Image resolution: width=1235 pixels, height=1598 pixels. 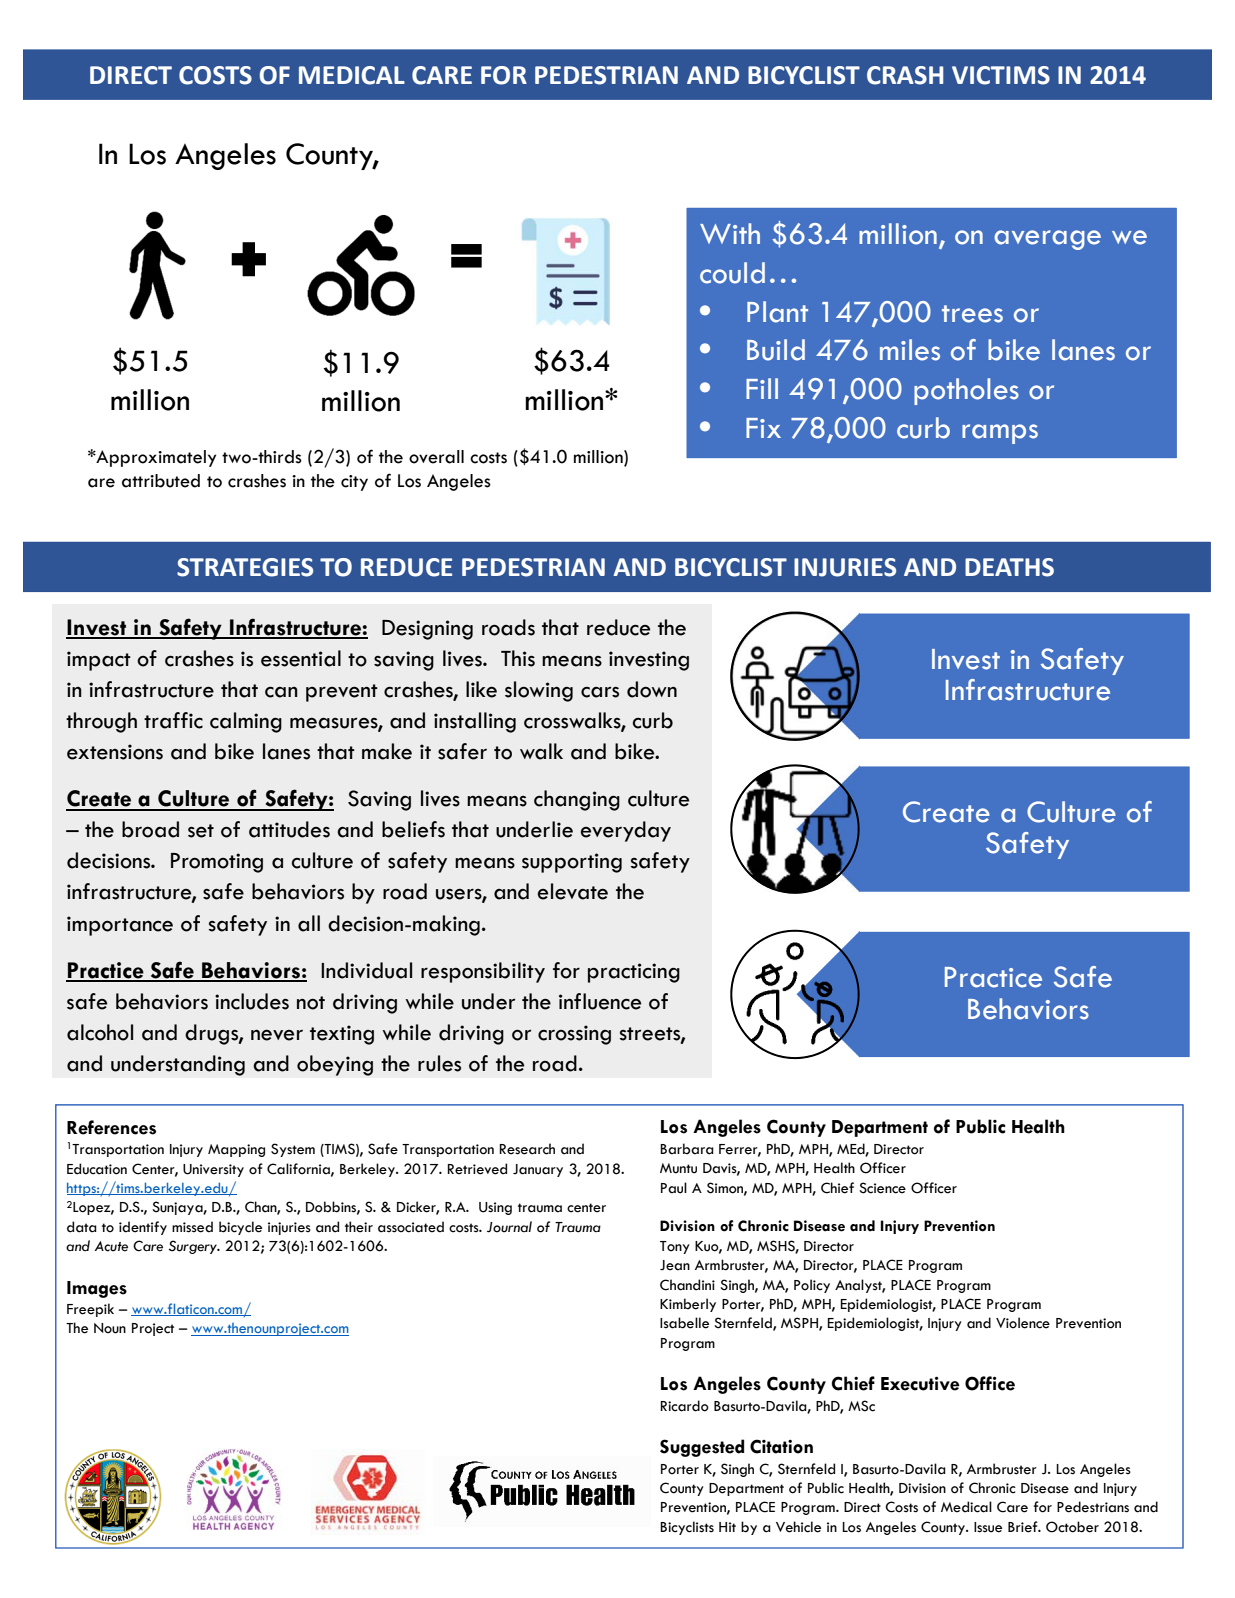 What do you see at coordinates (702, 1448) in the screenshot?
I see `Suggested` at bounding box center [702, 1448].
